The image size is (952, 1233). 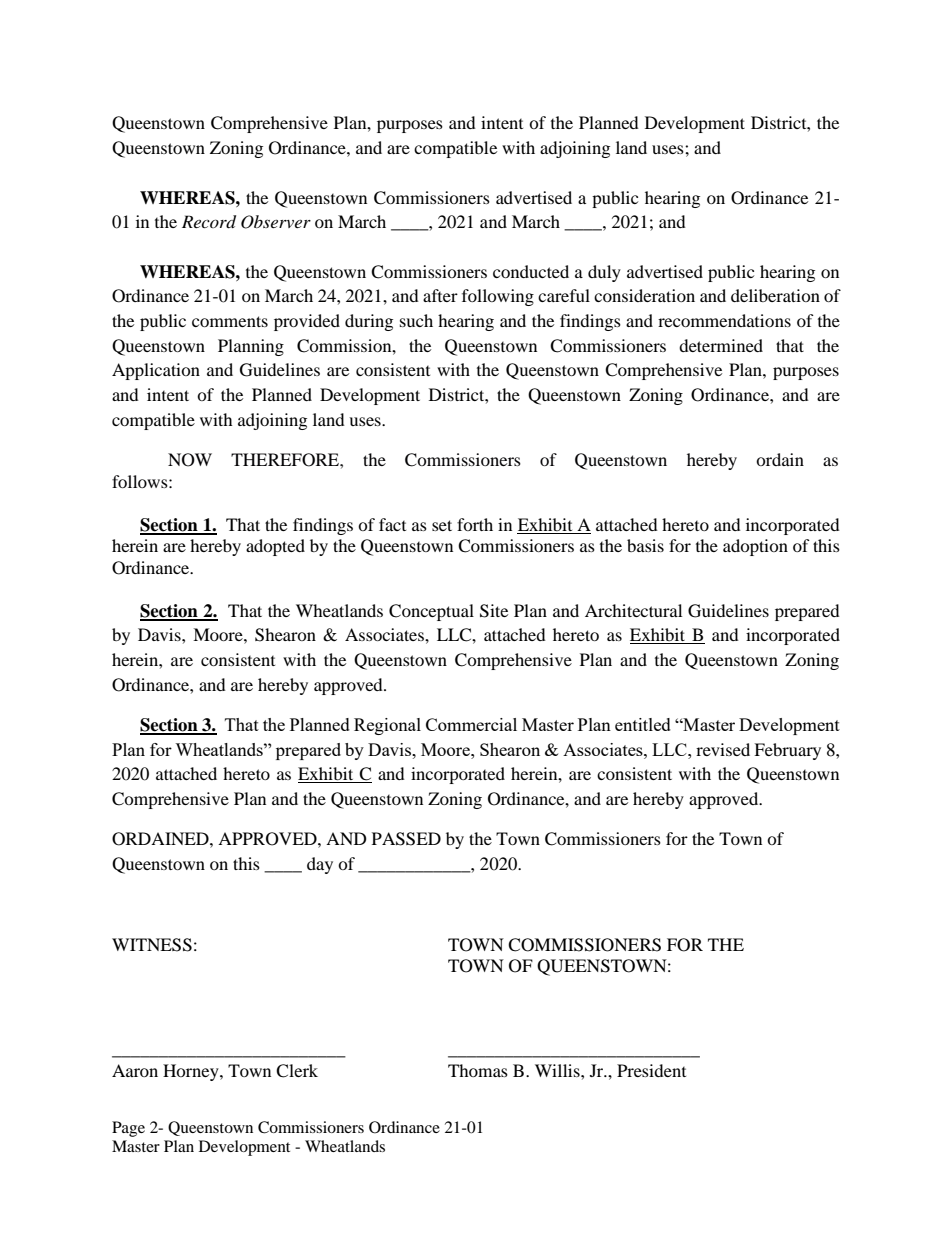 What do you see at coordinates (723, 749) in the screenshot?
I see `revised` at bounding box center [723, 749].
